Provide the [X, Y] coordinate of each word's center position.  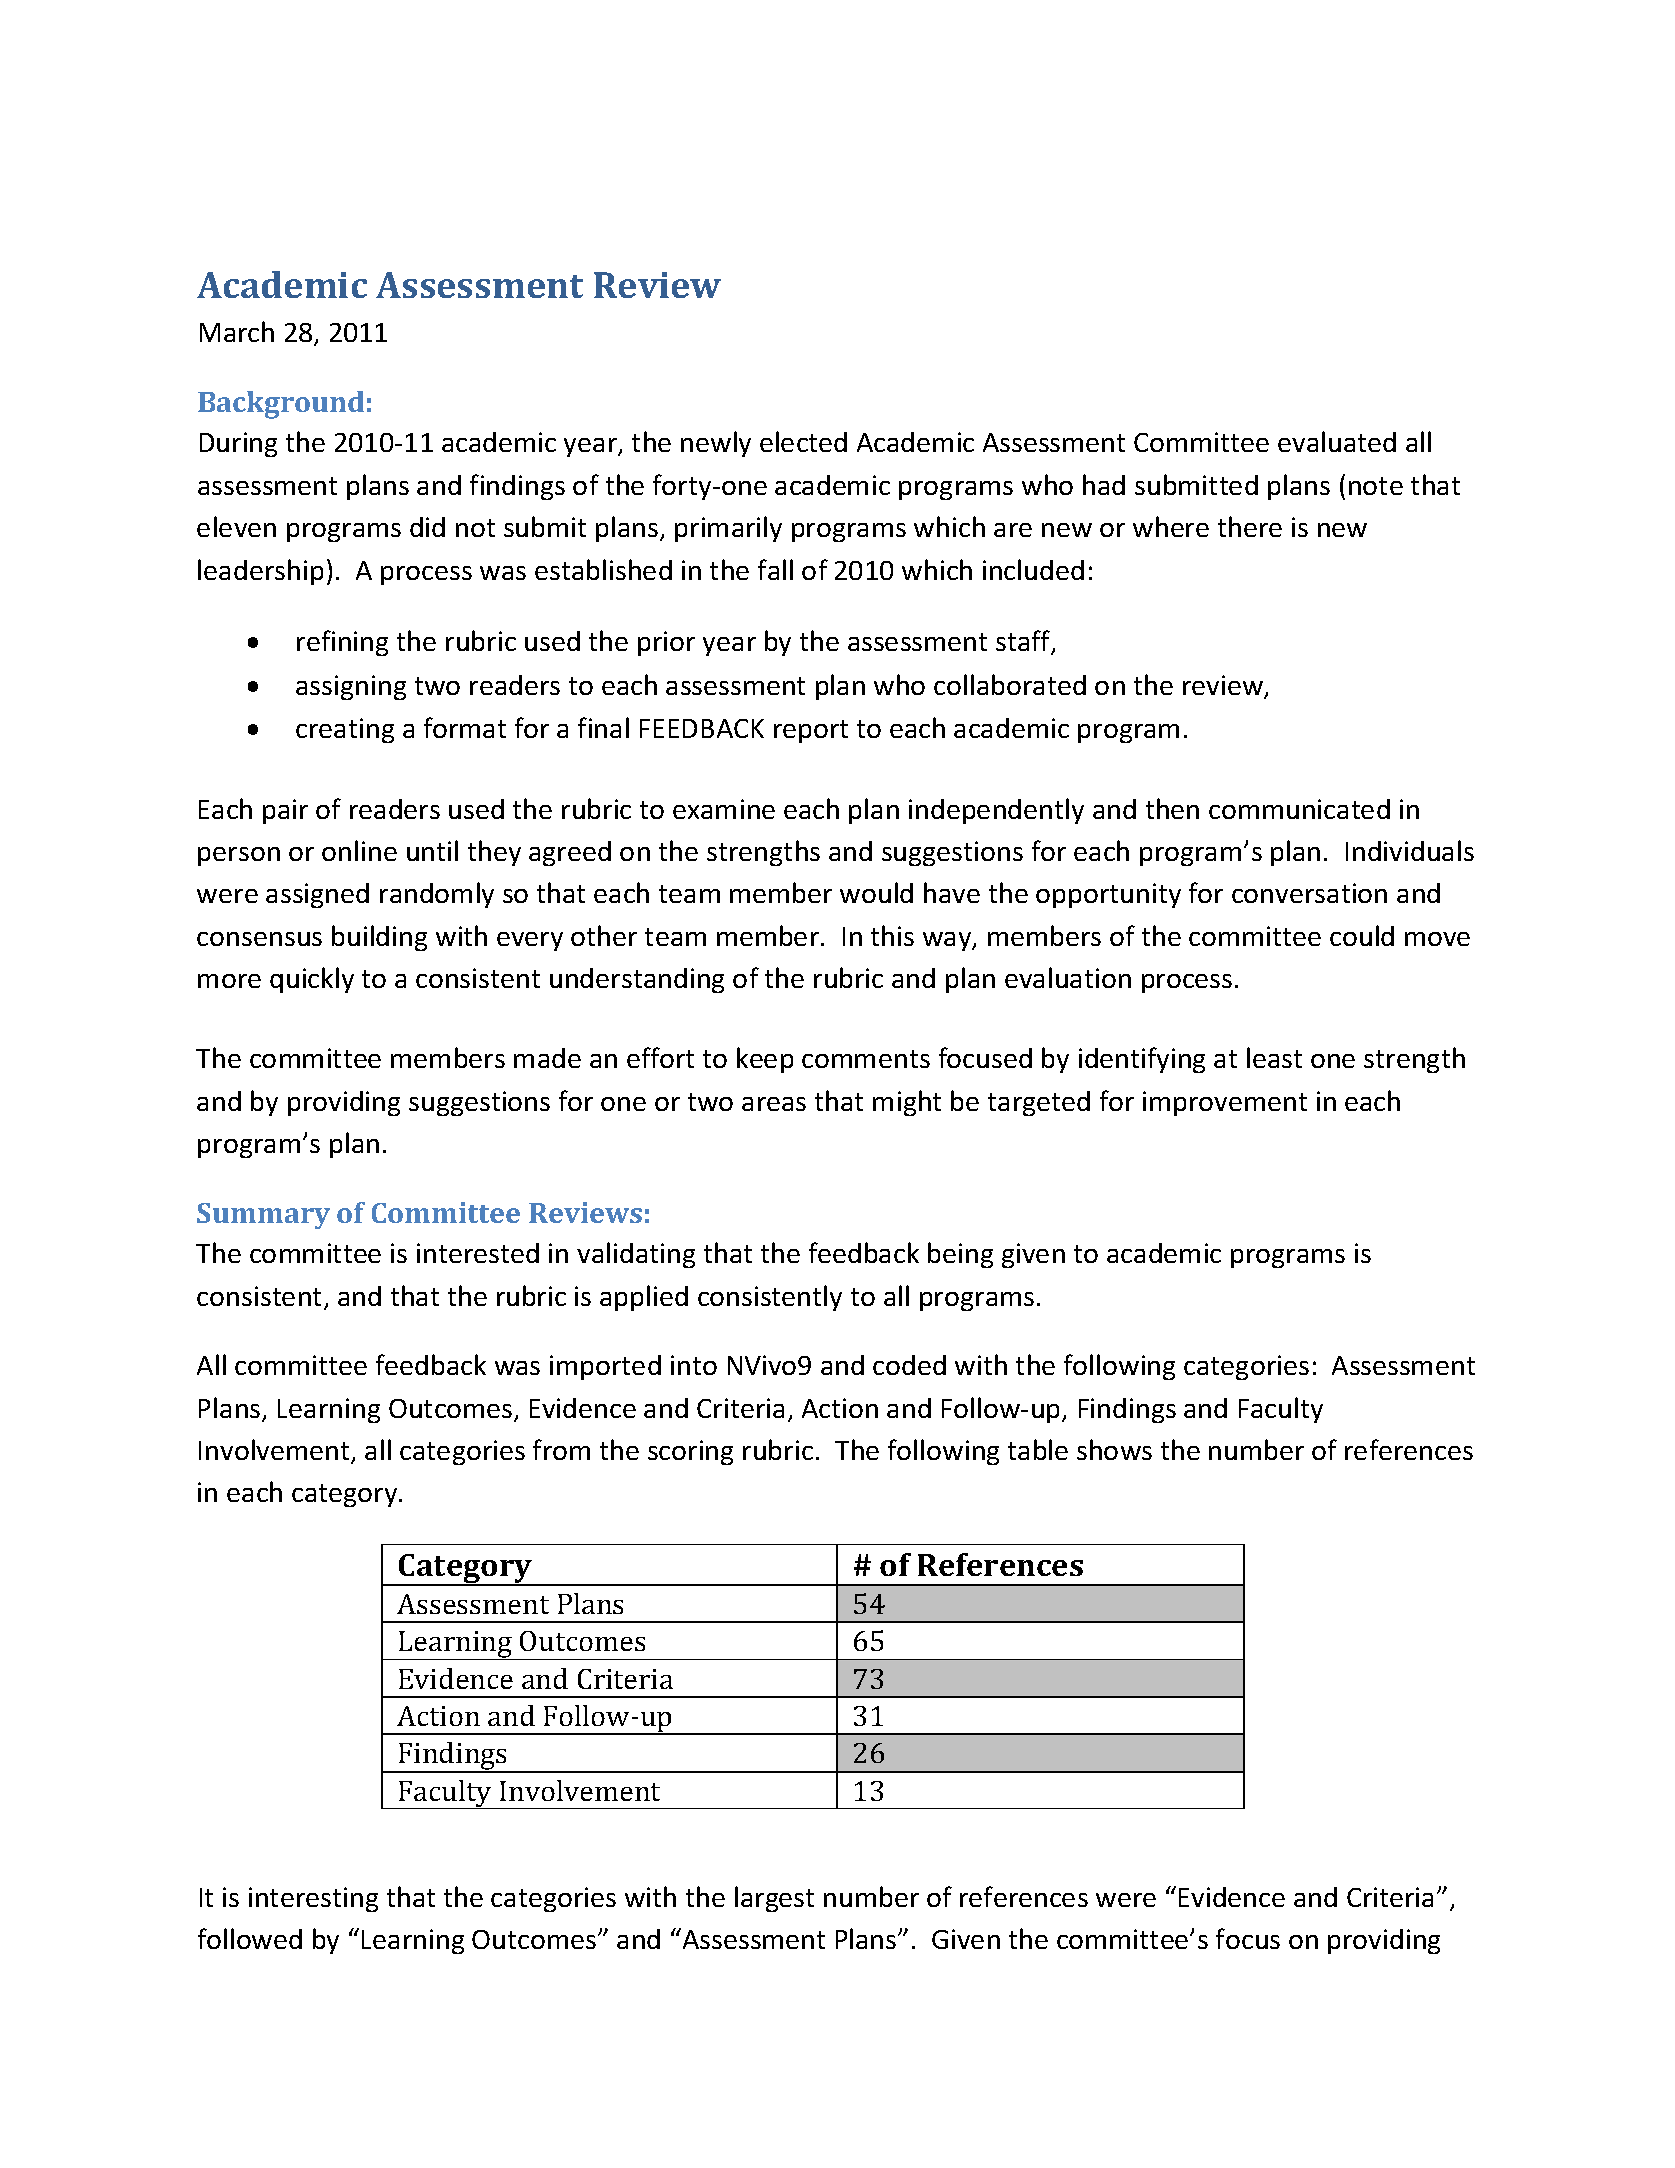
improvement [1225, 1103]
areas [774, 1104]
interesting [313, 1899]
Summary [263, 1216]
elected [803, 441]
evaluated [1337, 441]
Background [281, 405]
